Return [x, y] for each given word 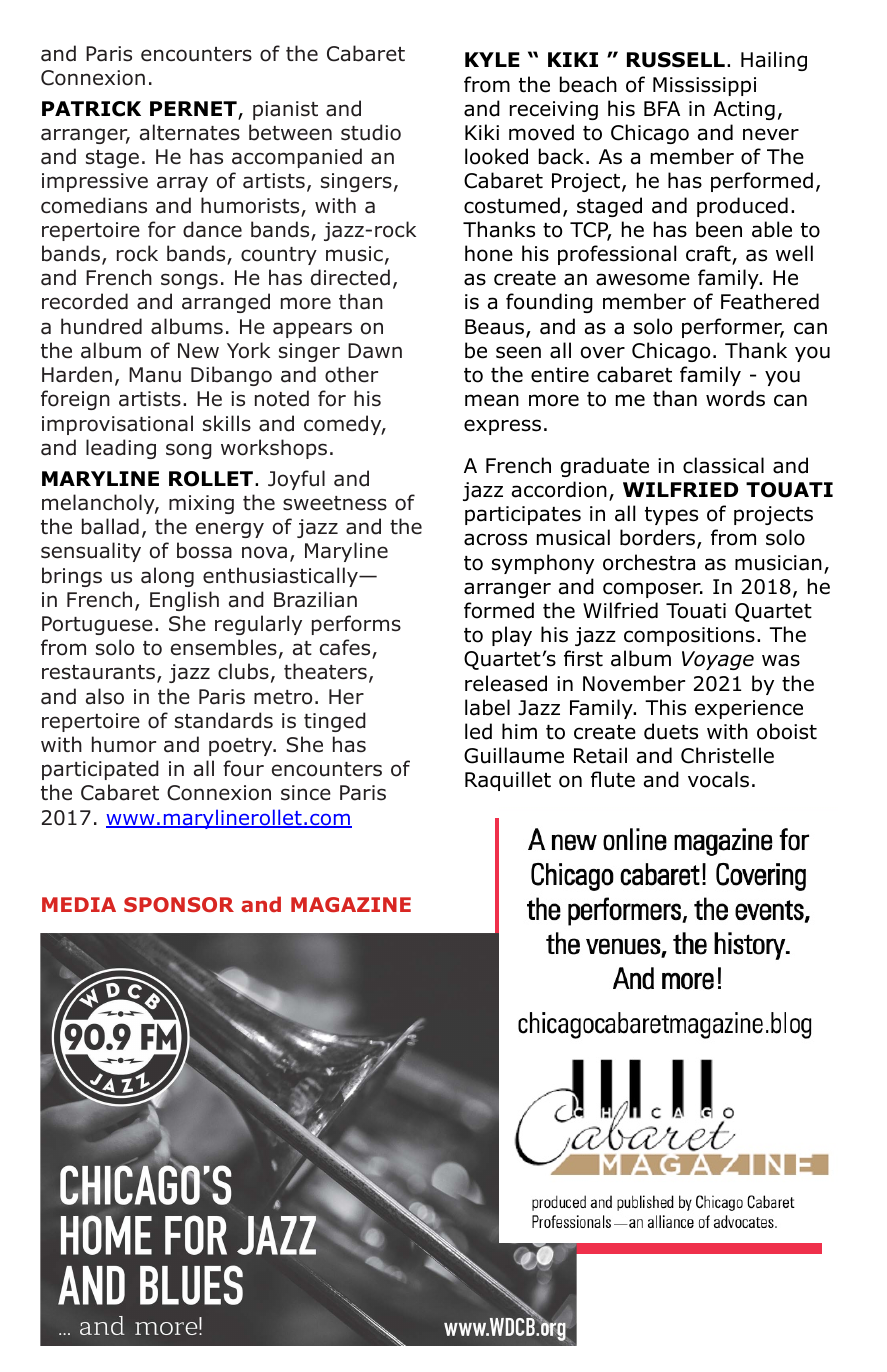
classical [723, 465]
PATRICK [91, 109]
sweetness [335, 503]
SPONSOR [179, 904]
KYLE [492, 59]
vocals [718, 779]
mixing [201, 504]
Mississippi [704, 86]
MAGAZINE [351, 904]
